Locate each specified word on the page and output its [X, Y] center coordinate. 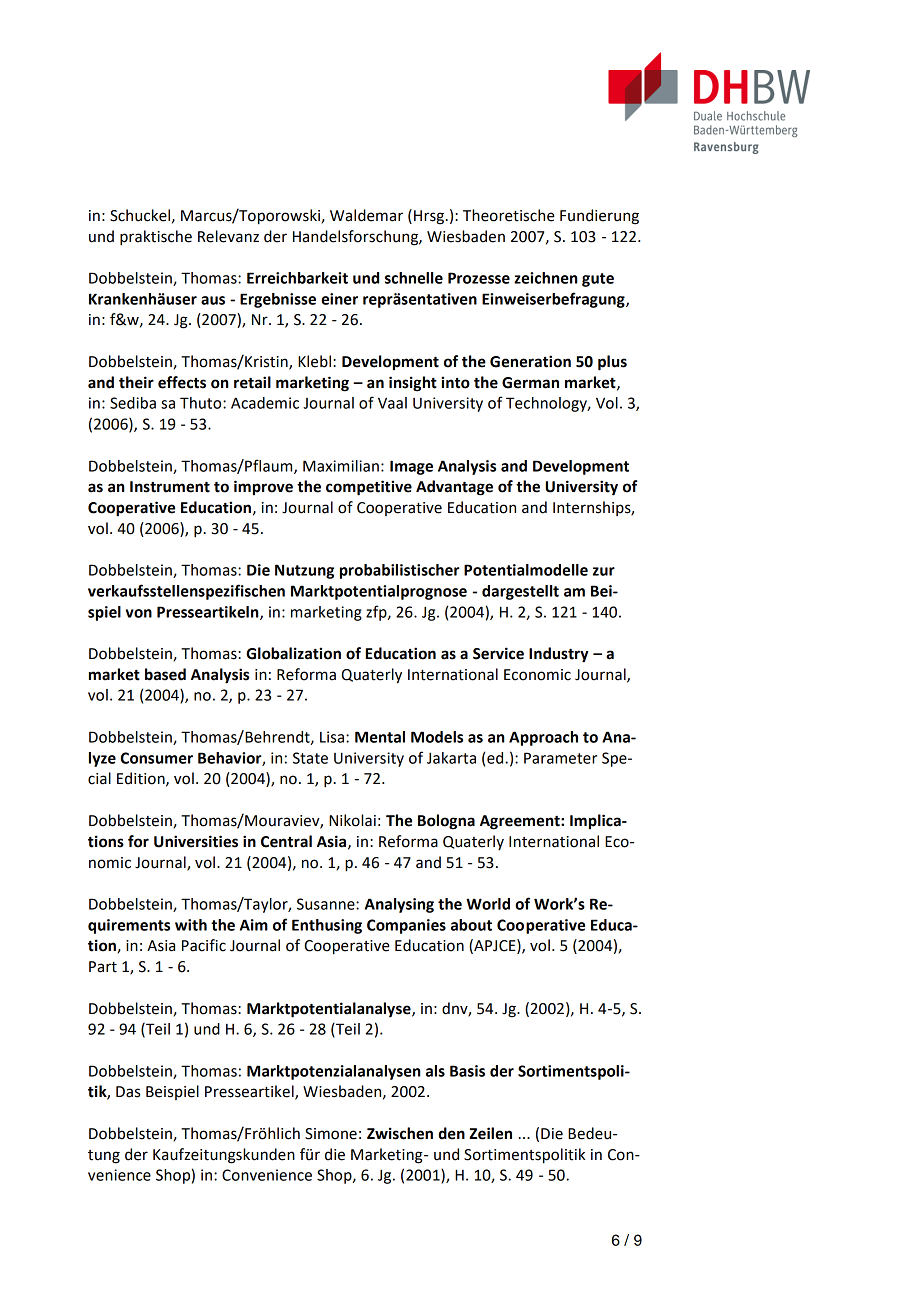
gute [598, 280]
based [165, 674]
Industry [559, 655]
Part [103, 967]
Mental [380, 737]
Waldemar [366, 215]
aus [213, 300]
